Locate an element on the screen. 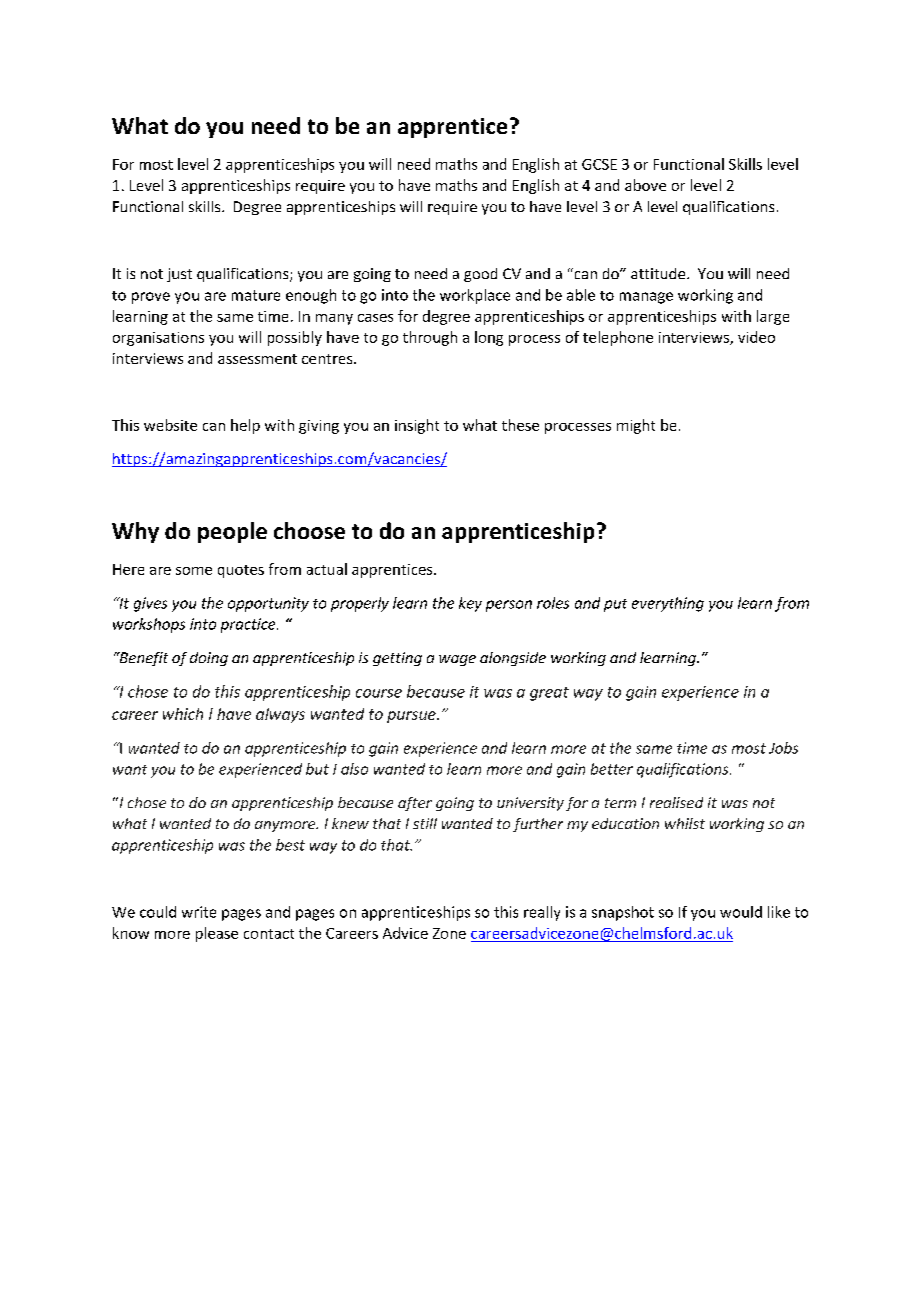 This screenshot has height=1307, width=924. would is located at coordinates (741, 912).
